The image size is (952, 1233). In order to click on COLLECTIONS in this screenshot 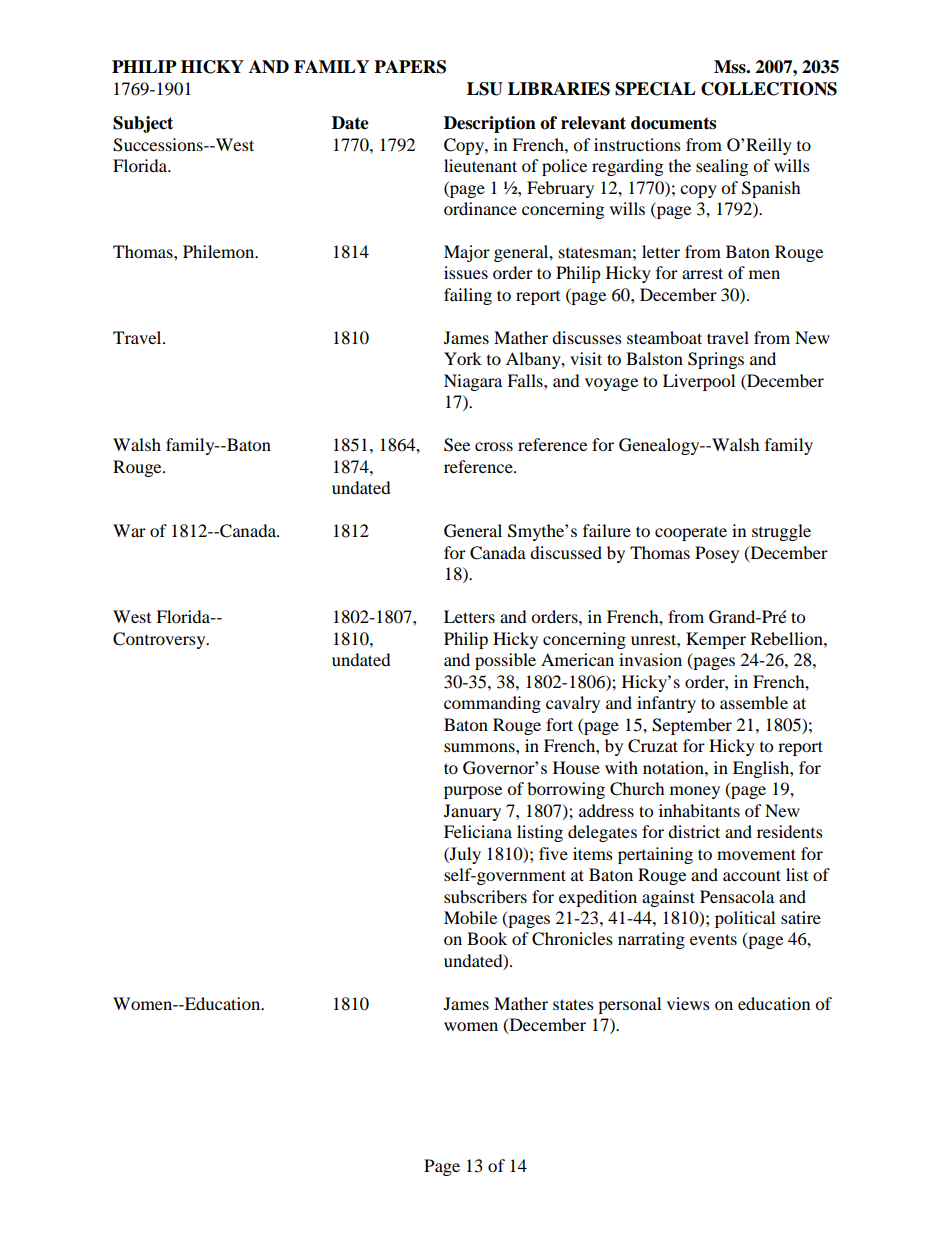, I will do `click(769, 89)`.
